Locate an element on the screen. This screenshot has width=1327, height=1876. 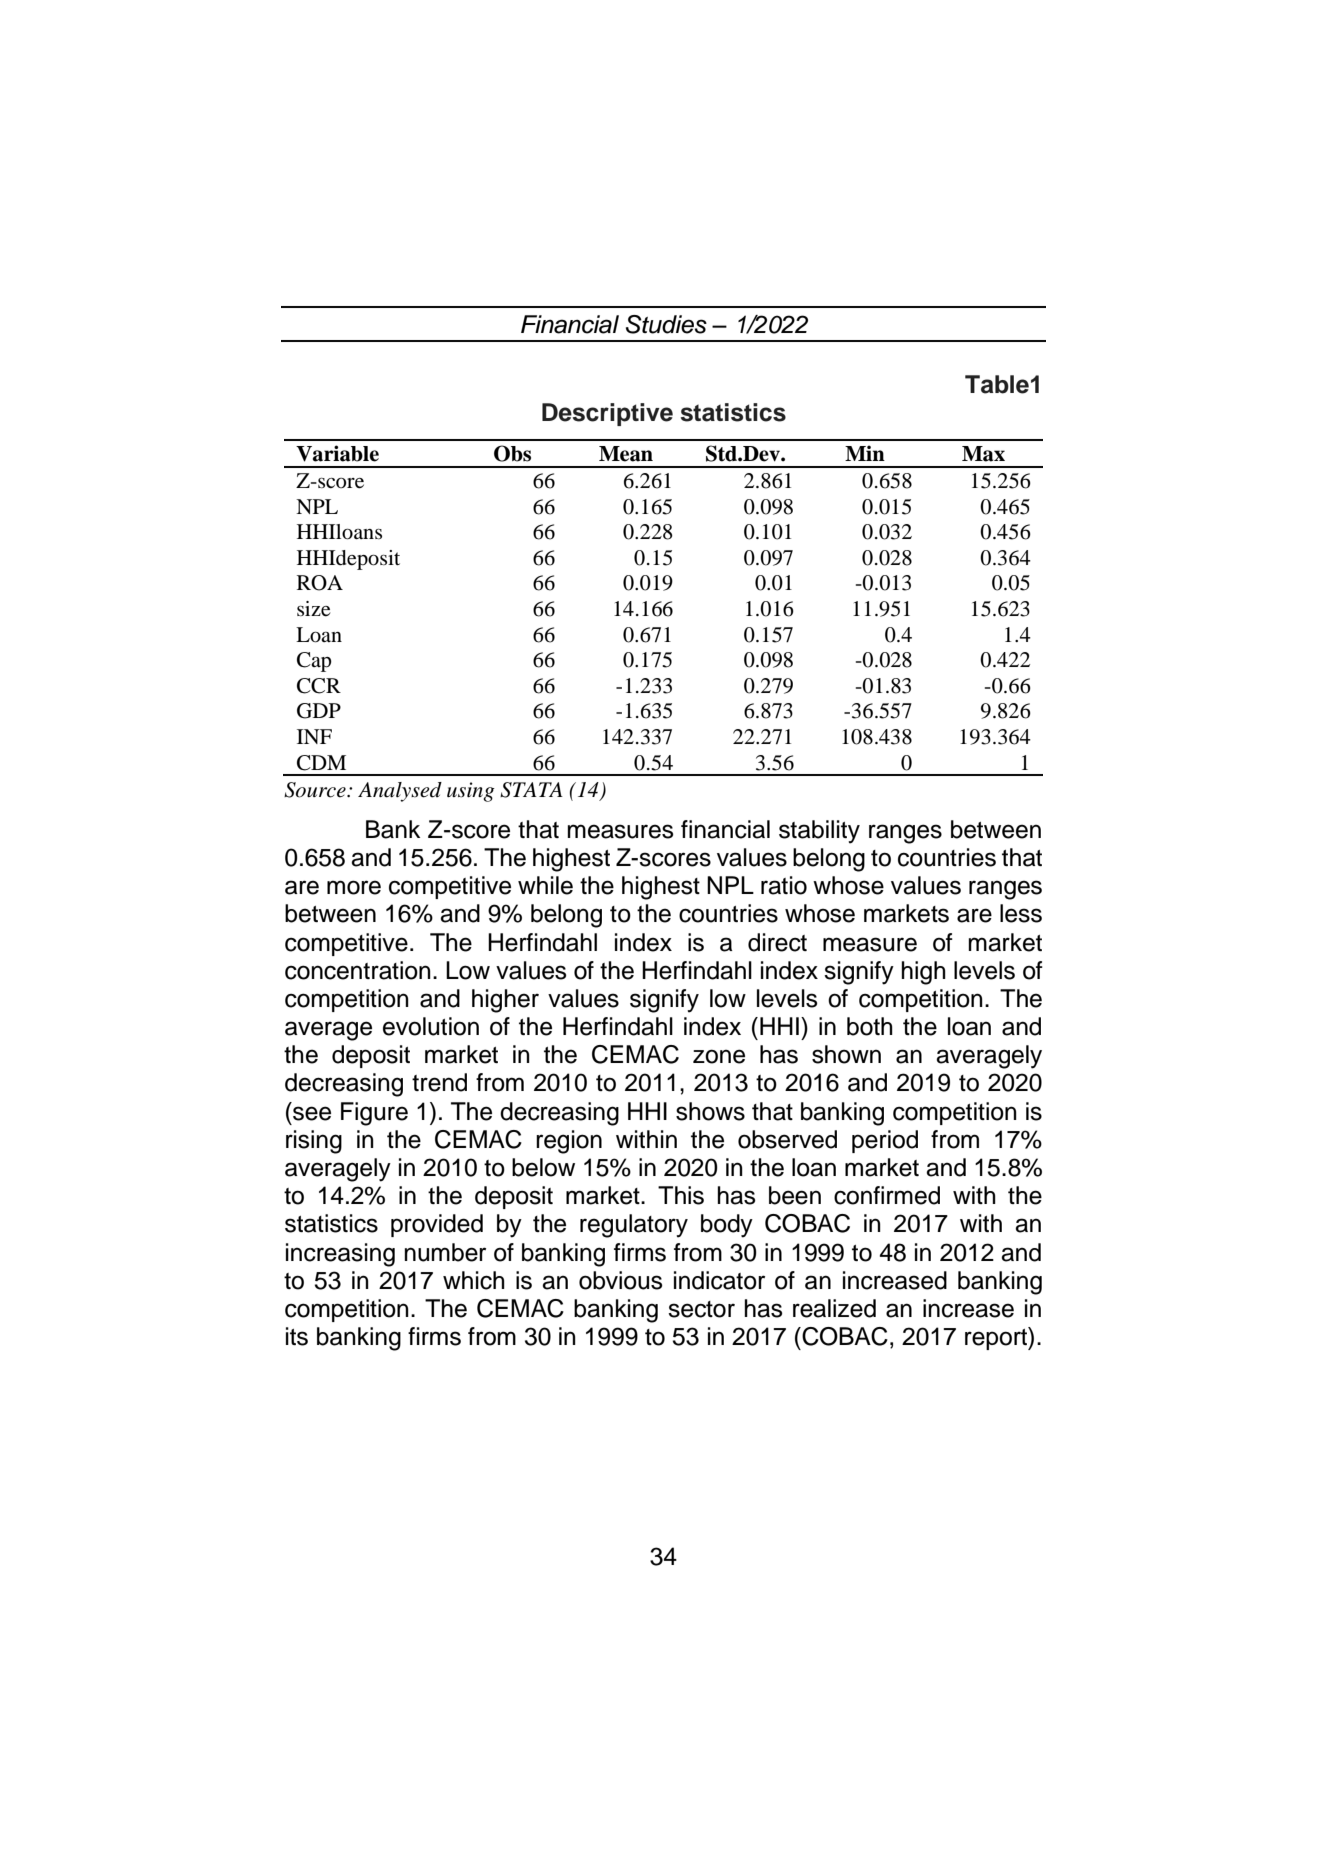
both is located at coordinates (870, 1026).
